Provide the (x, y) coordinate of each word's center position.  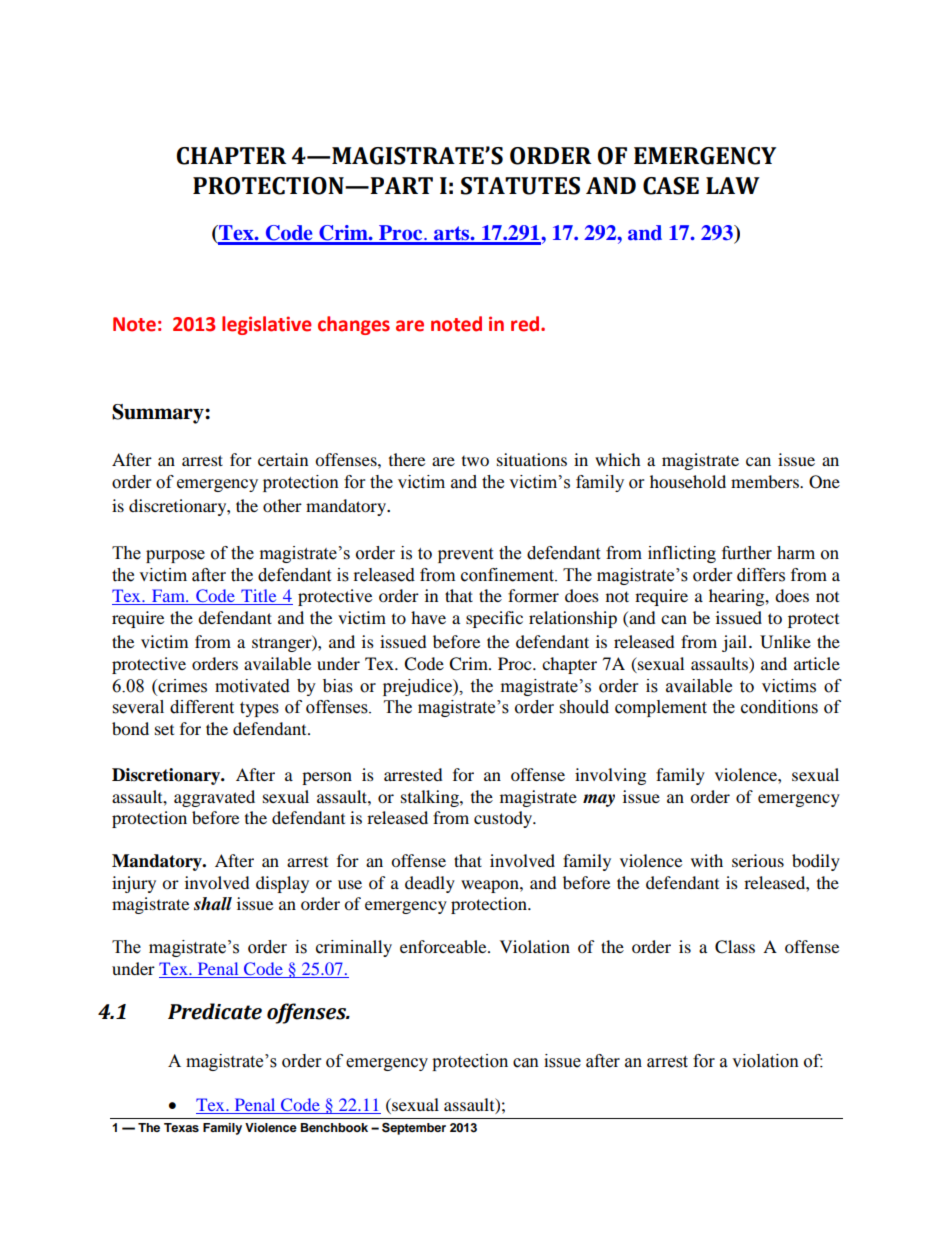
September (414, 1128)
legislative (267, 325)
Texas (181, 1127)
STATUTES (520, 186)
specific (494, 619)
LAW (733, 185)
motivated (252, 686)
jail (736, 643)
